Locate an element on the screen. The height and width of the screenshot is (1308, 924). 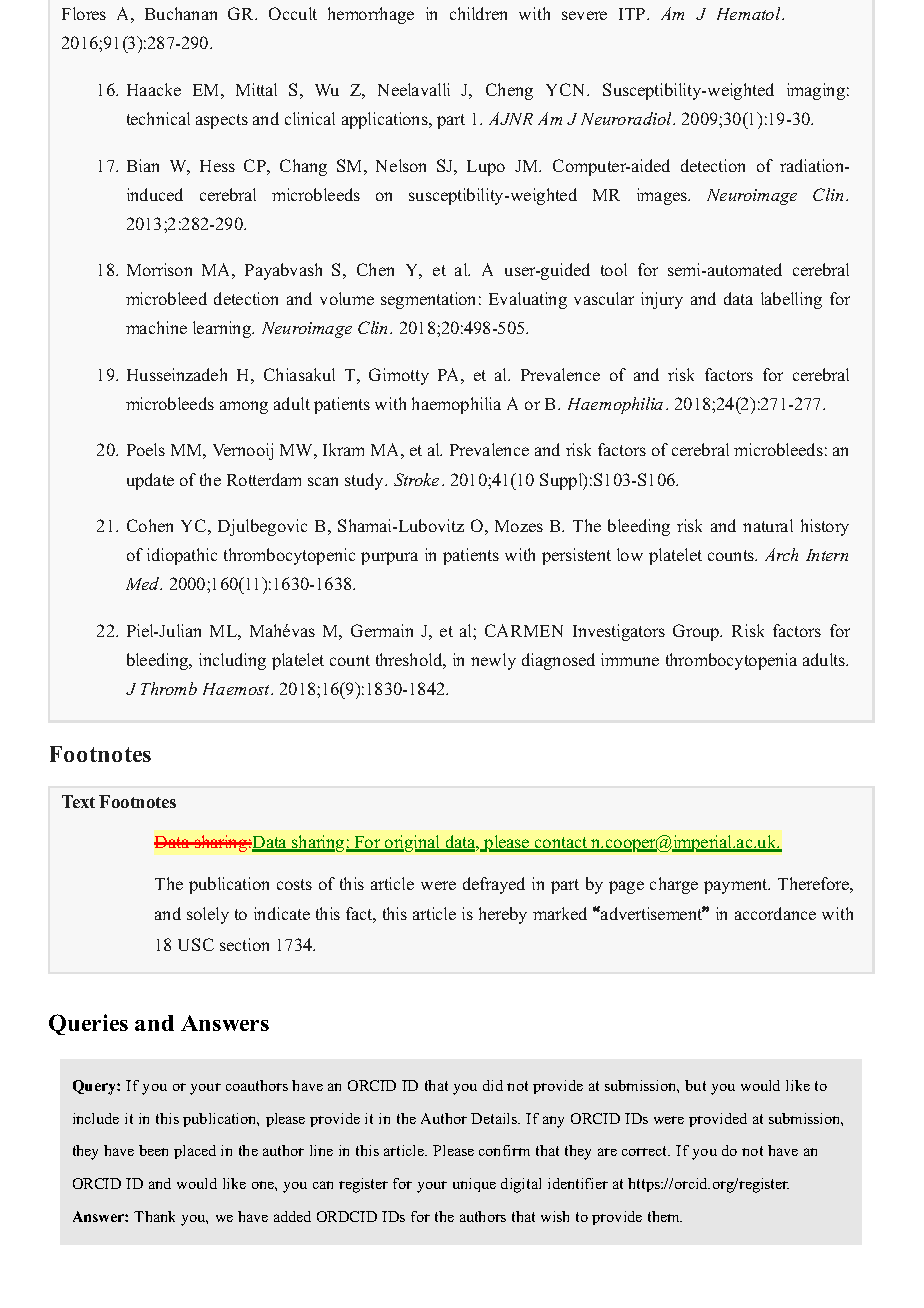
Buchanan is located at coordinates (181, 13).
